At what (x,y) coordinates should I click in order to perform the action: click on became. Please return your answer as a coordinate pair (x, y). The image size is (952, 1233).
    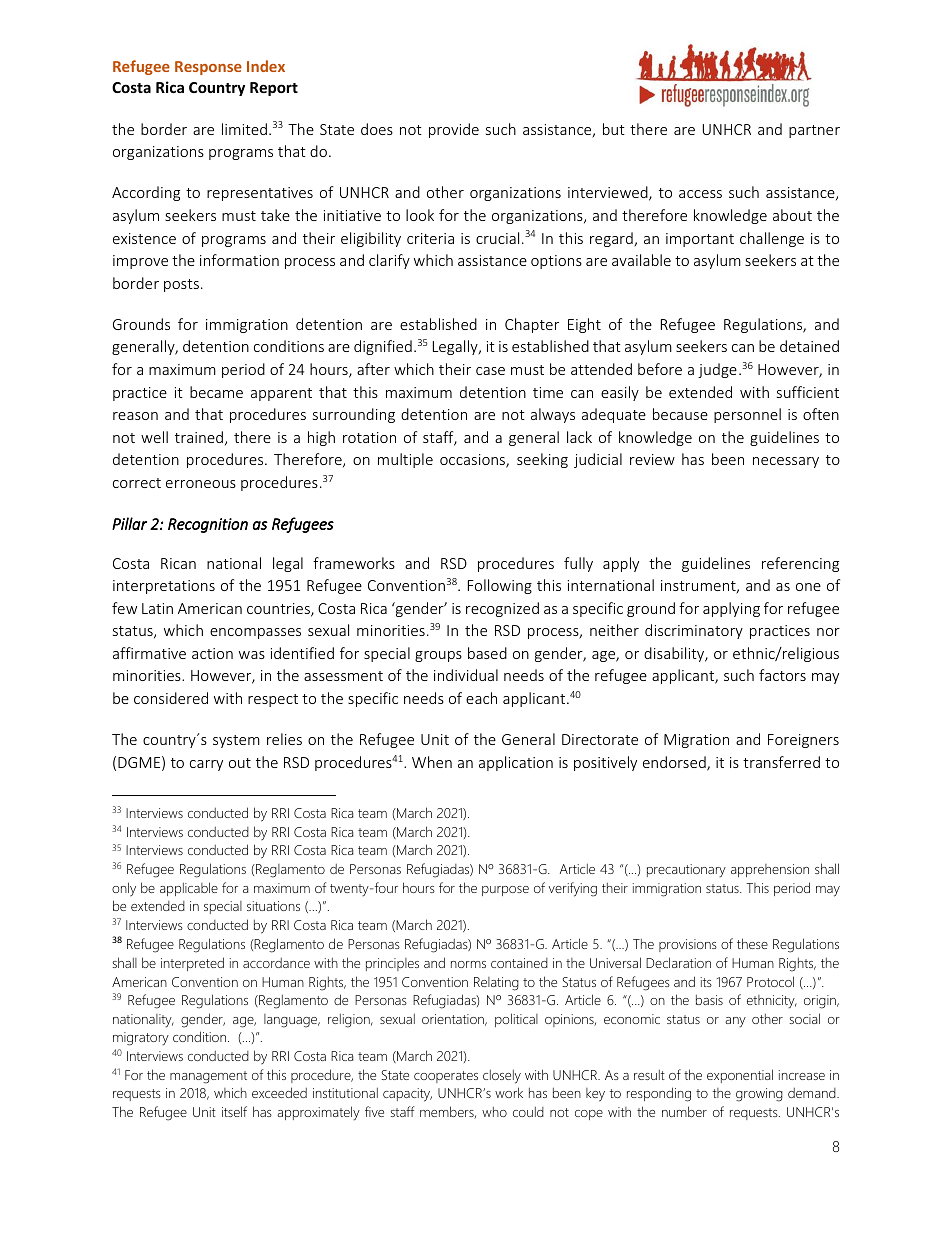
    Looking at the image, I should click on (216, 392).
